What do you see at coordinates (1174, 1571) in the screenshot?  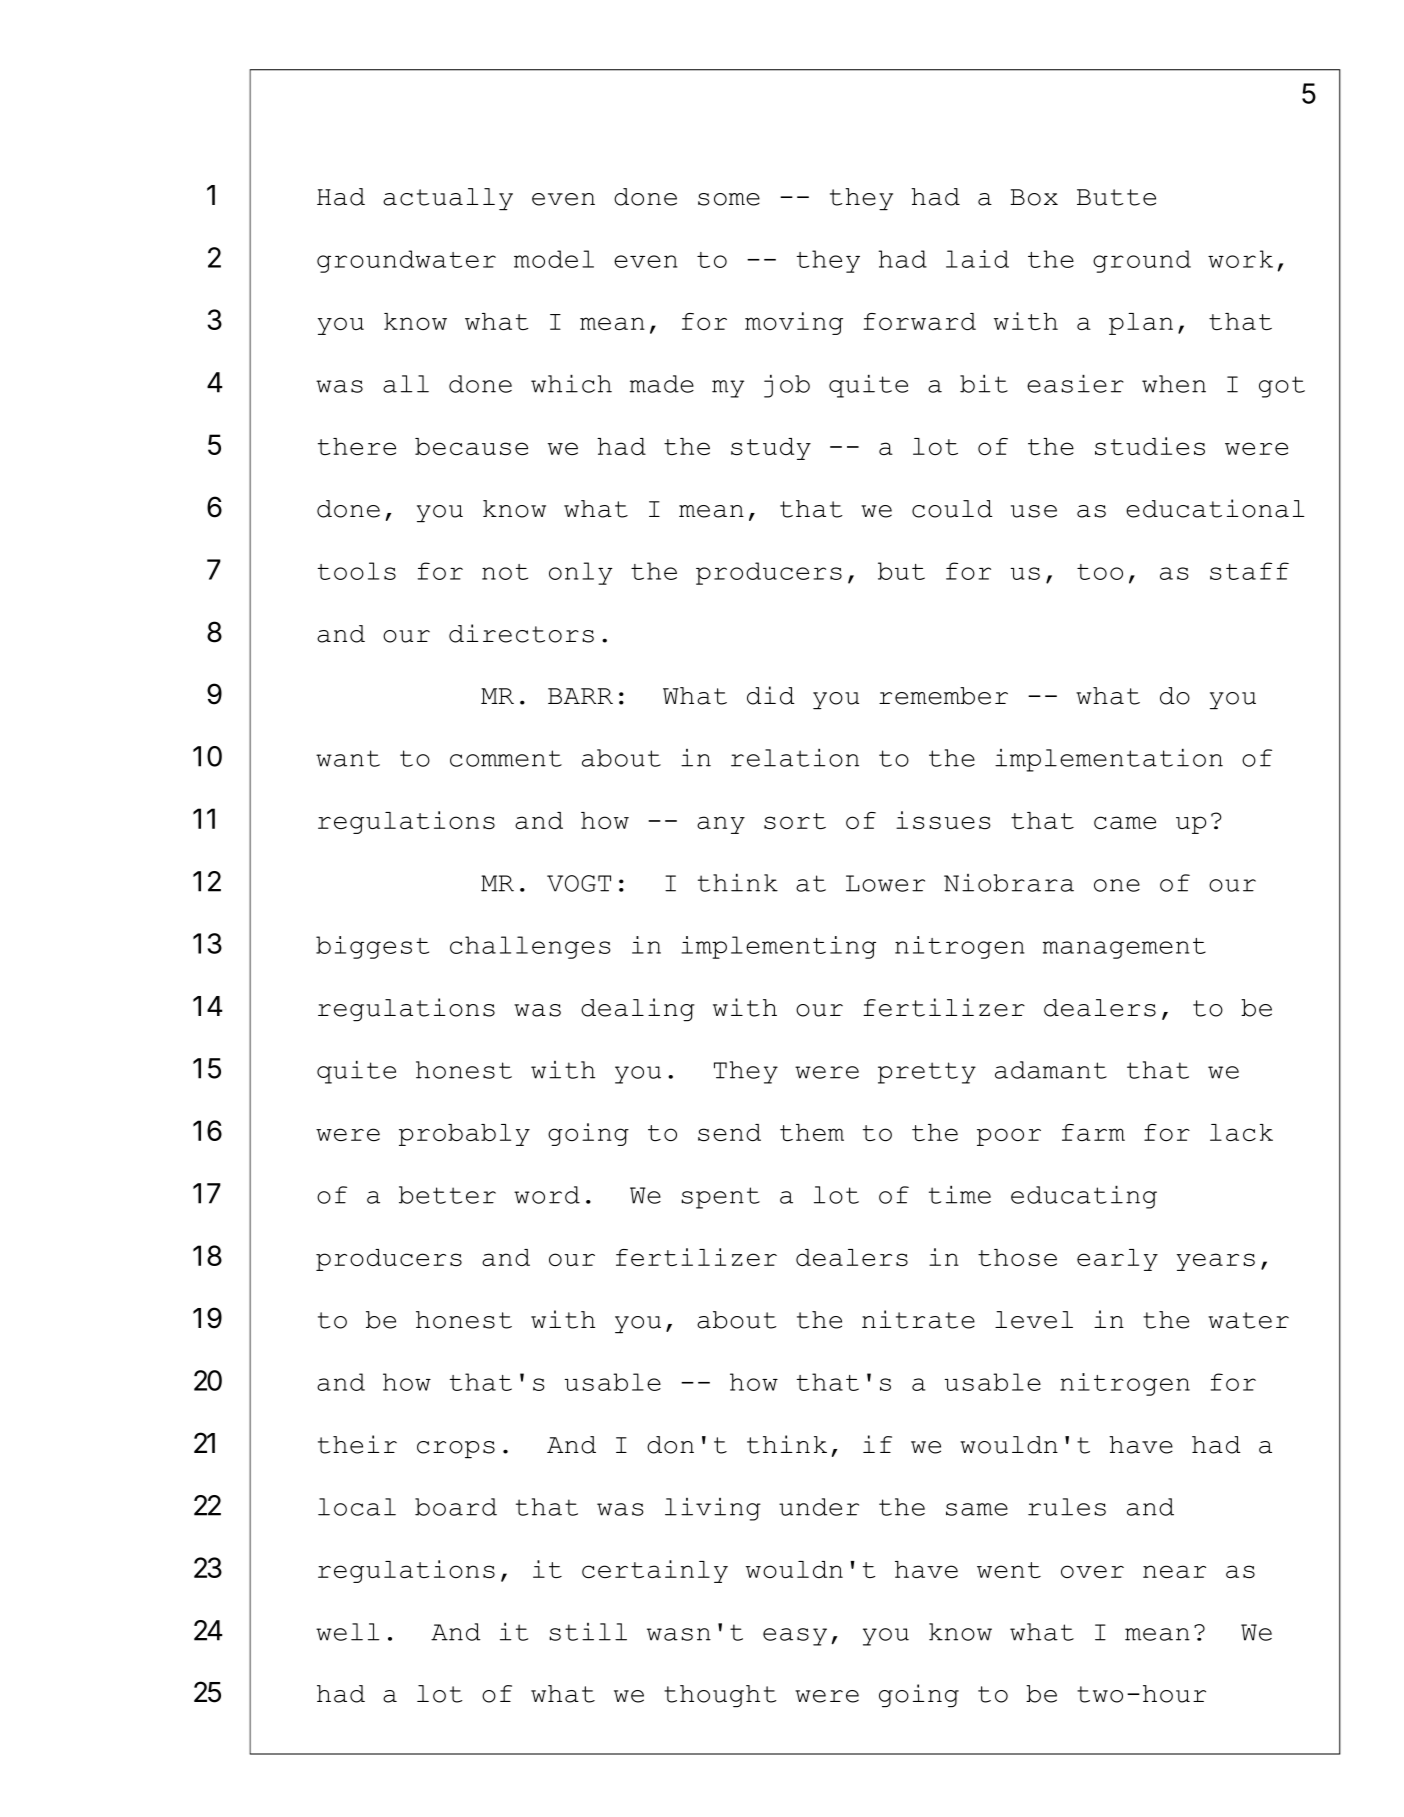 I see `near` at bounding box center [1174, 1571].
